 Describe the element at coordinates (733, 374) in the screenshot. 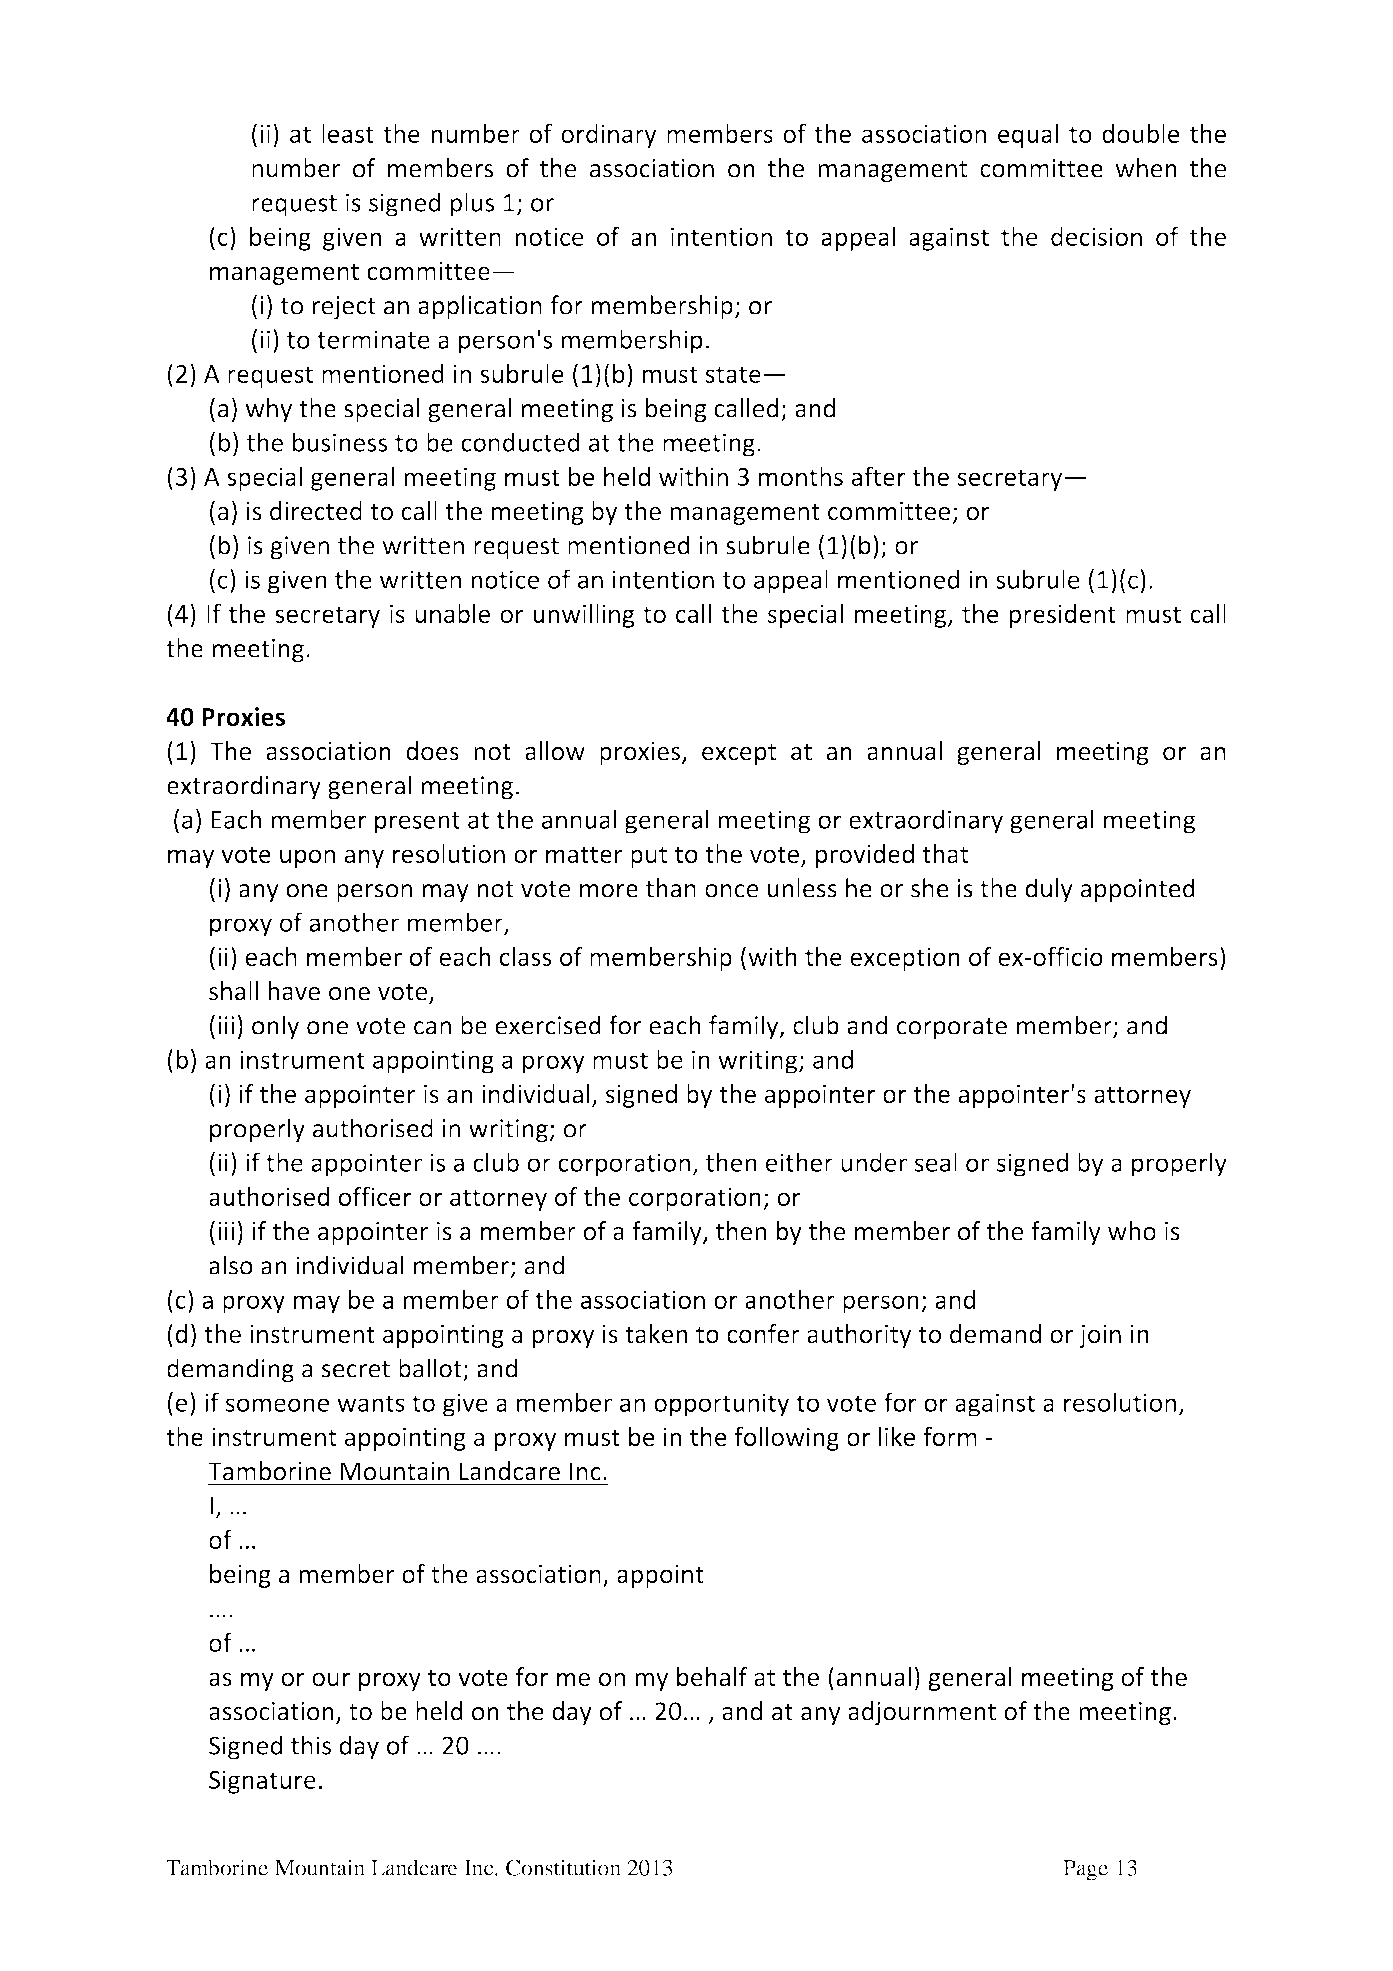

I see `state` at that location.
